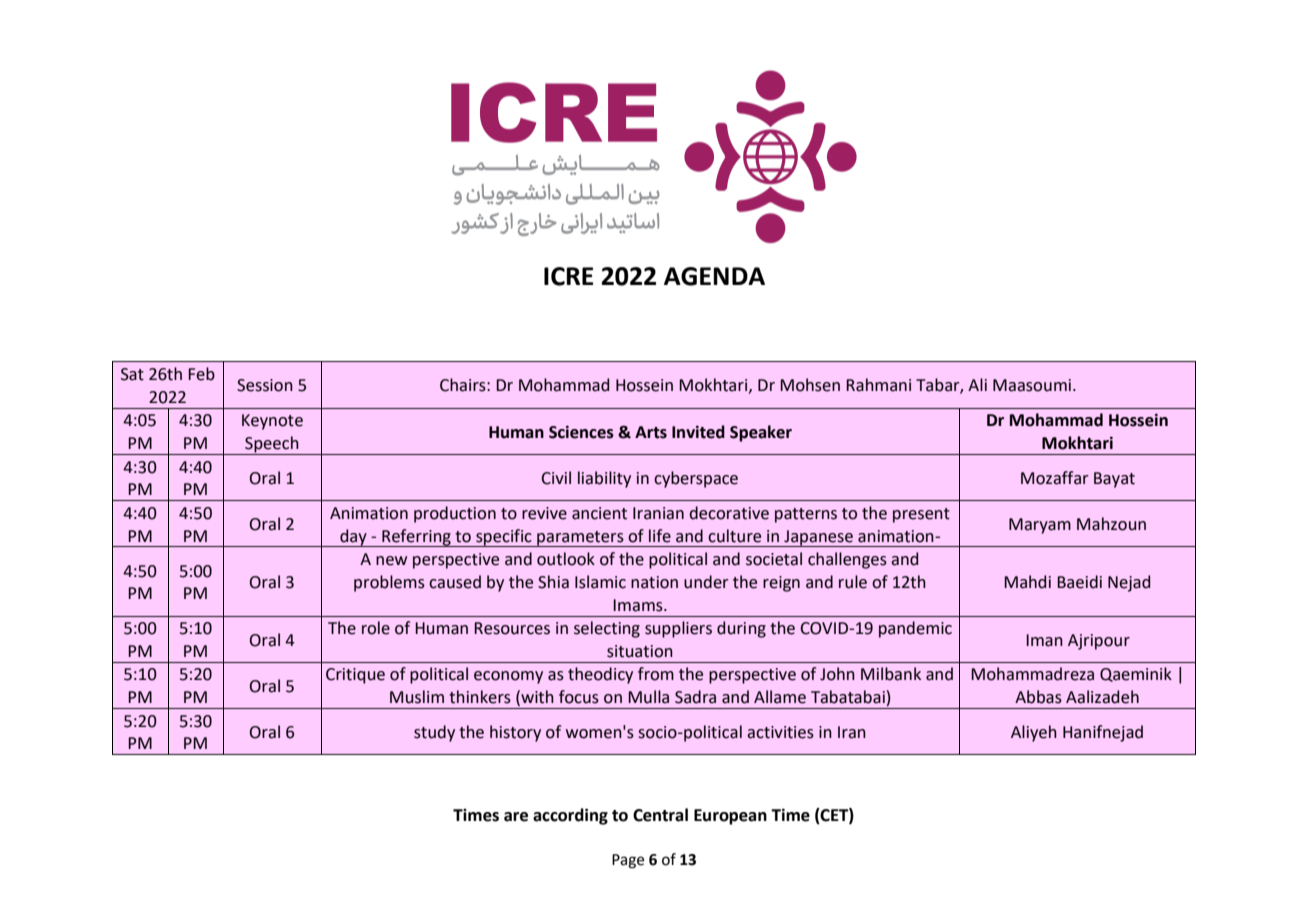 Image resolution: width=1308 pixels, height=924 pixels. Describe the element at coordinates (516, 817) in the screenshot. I see `are` at that location.
